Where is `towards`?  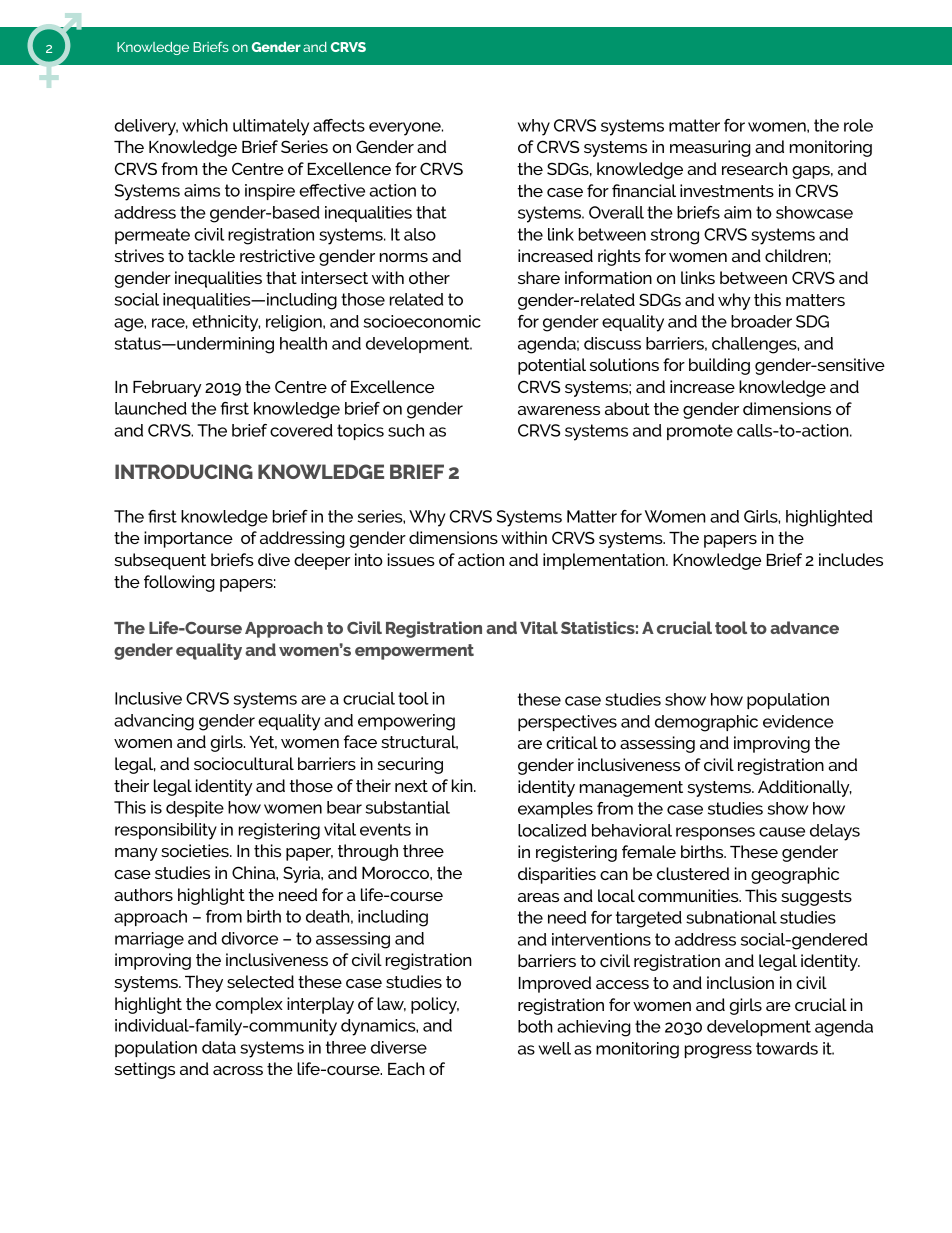
towards is located at coordinates (787, 1048).
